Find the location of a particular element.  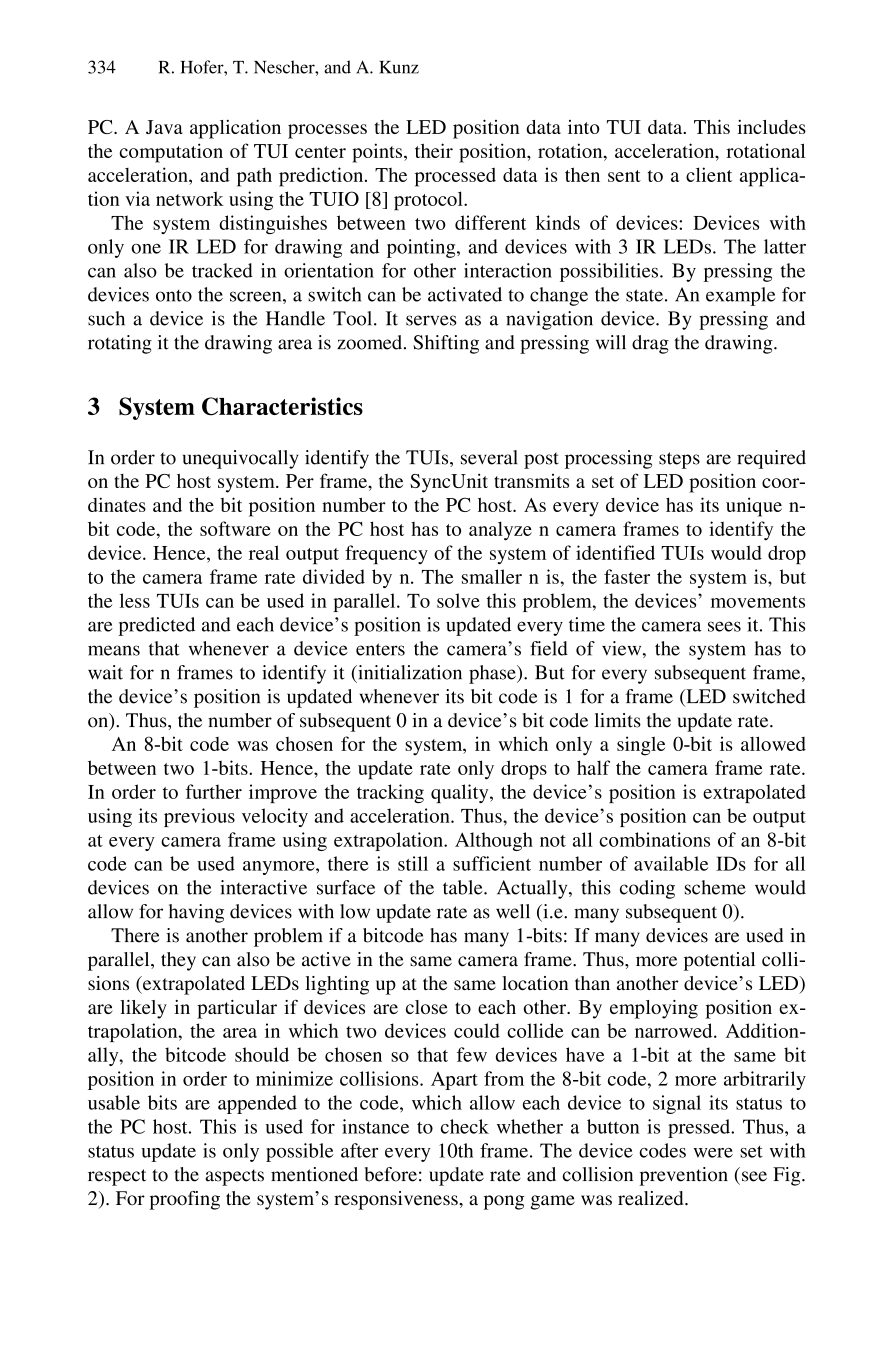

Java is located at coordinates (164, 127).
